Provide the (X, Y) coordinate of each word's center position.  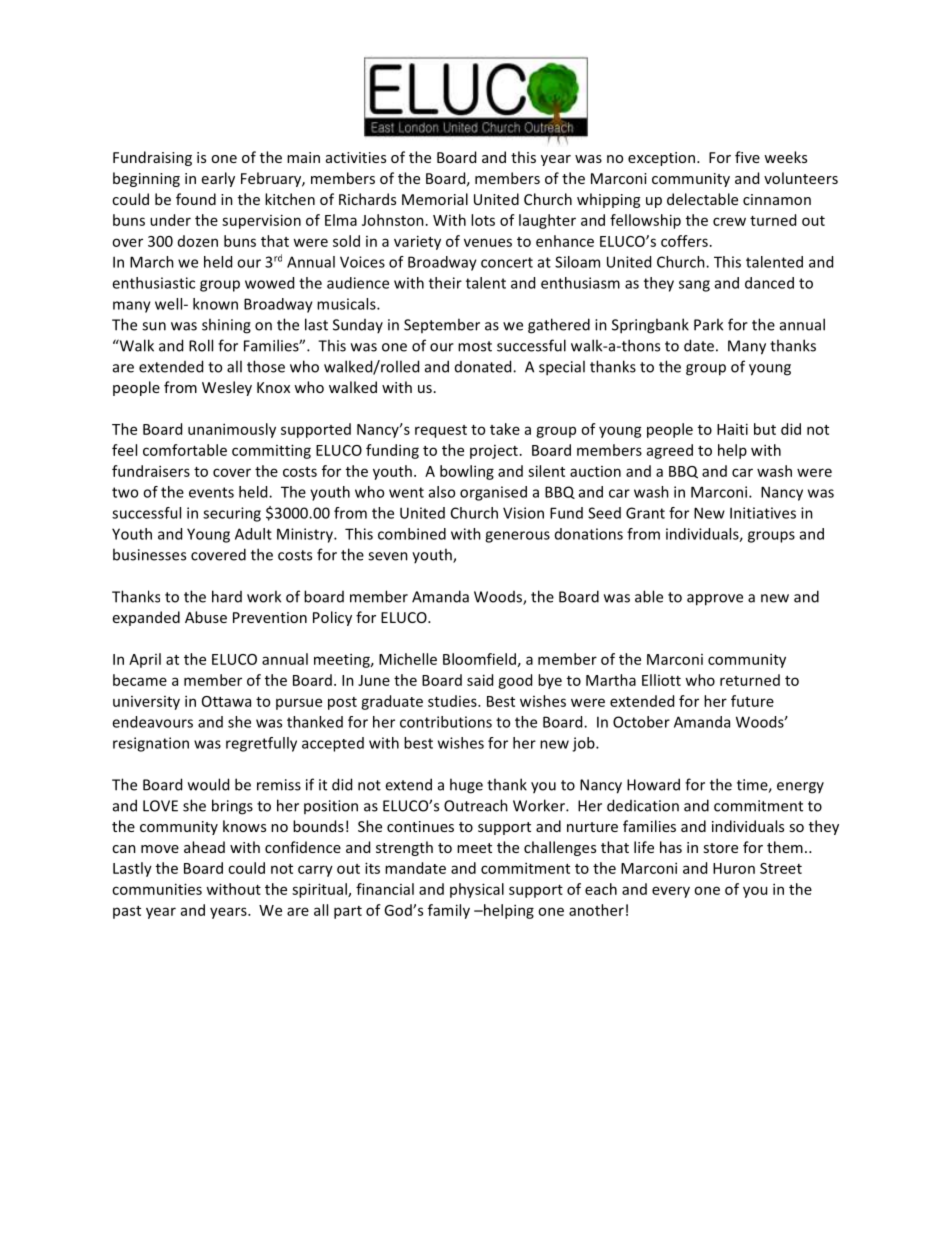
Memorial (435, 199)
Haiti (732, 429)
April (145, 660)
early (218, 179)
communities (157, 889)
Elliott (661, 680)
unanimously (232, 430)
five (747, 157)
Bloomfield (479, 659)
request (441, 431)
